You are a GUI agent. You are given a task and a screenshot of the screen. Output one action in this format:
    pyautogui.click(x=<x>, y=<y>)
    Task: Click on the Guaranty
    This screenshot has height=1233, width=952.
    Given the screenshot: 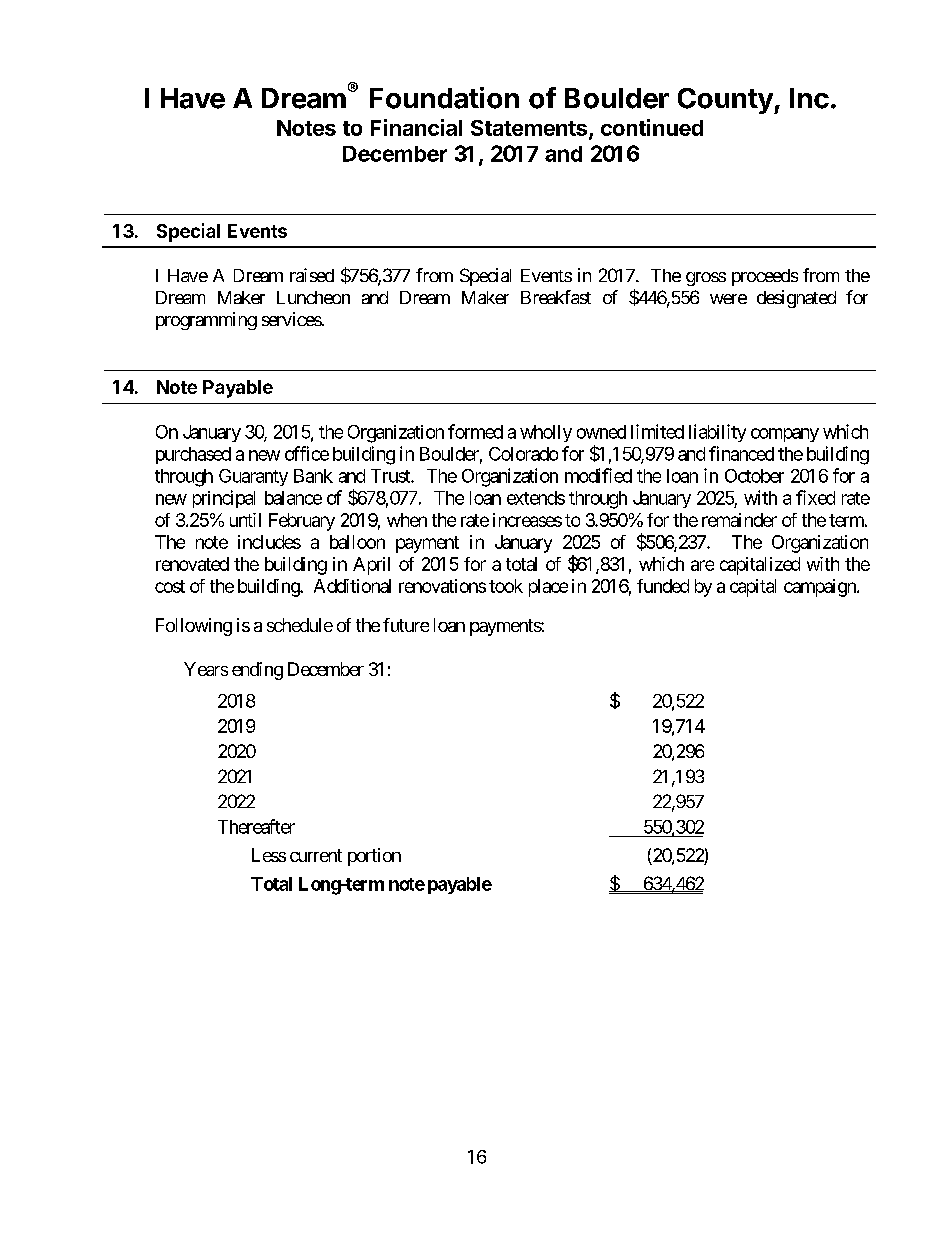 What is the action you would take?
    pyautogui.click(x=253, y=477)
